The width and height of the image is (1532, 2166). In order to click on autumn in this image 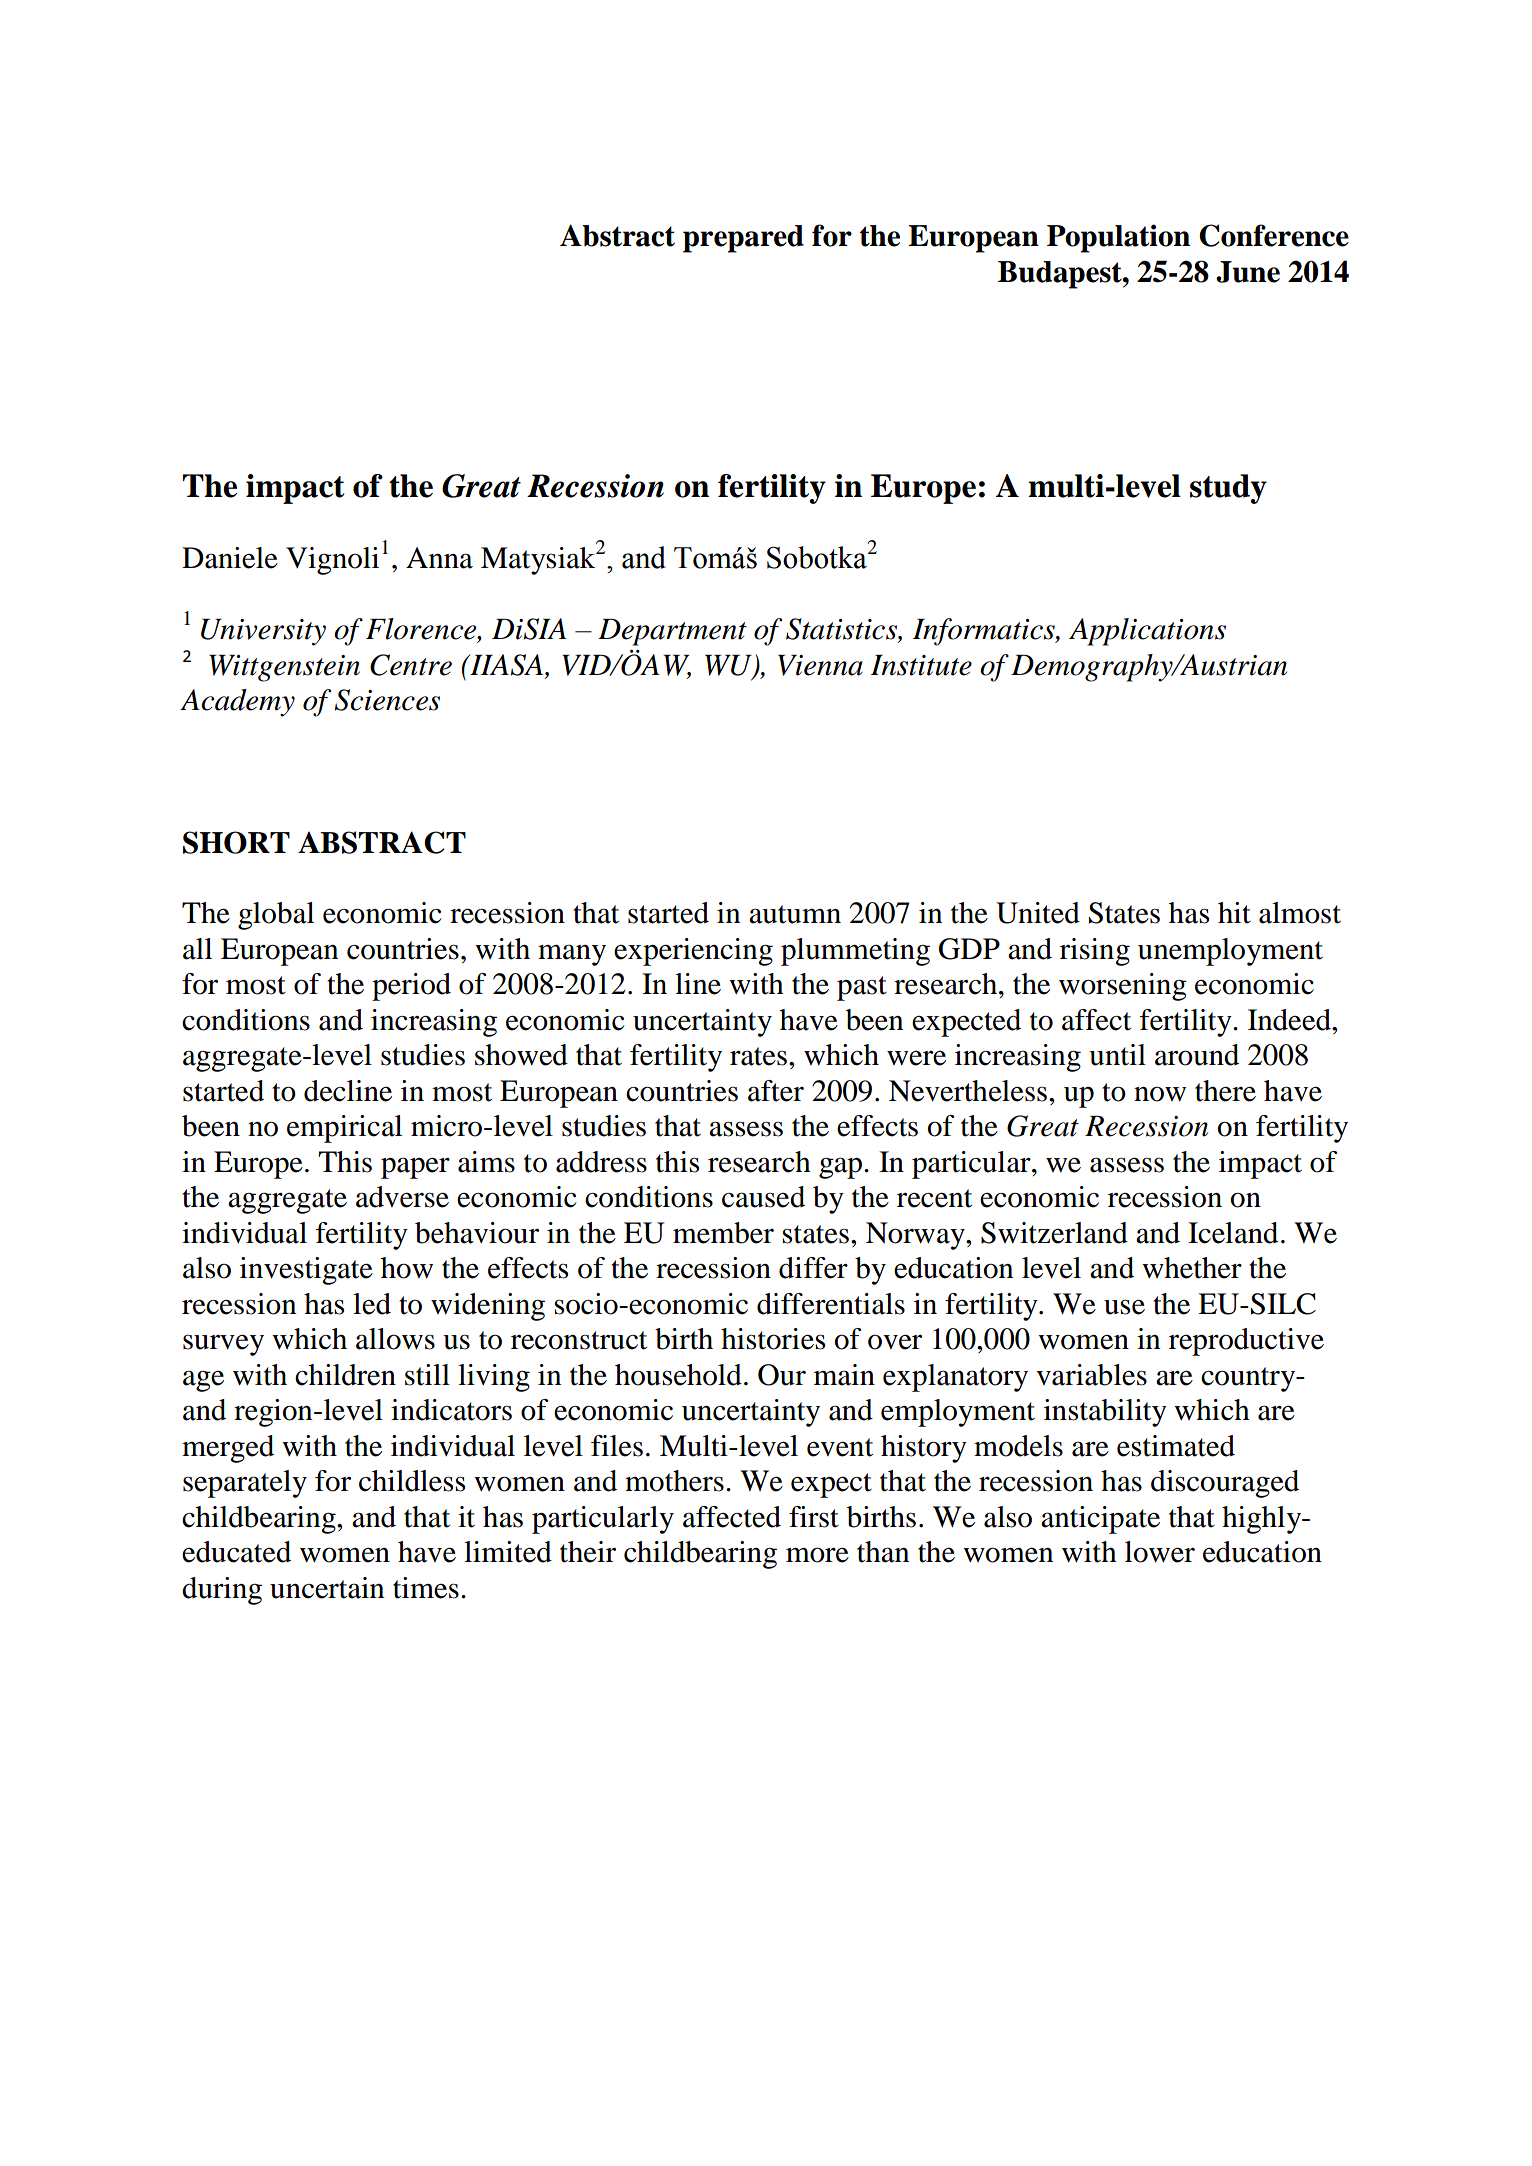, I will do `click(795, 914)`.
